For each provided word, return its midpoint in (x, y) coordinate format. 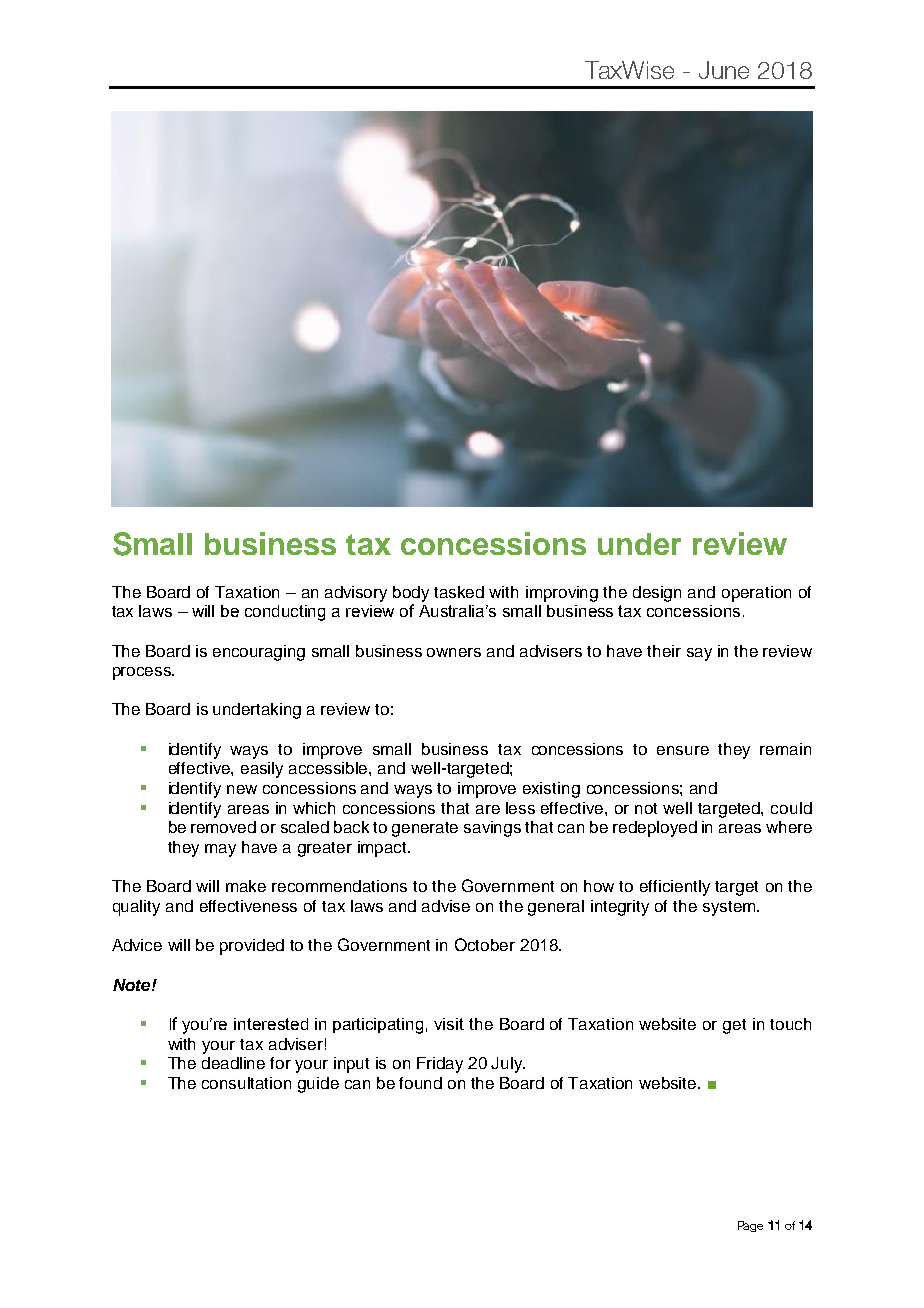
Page (750, 1226)
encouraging (259, 653)
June (724, 70)
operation (756, 594)
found (420, 1083)
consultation (246, 1083)
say (699, 654)
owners (454, 652)
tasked (459, 592)
